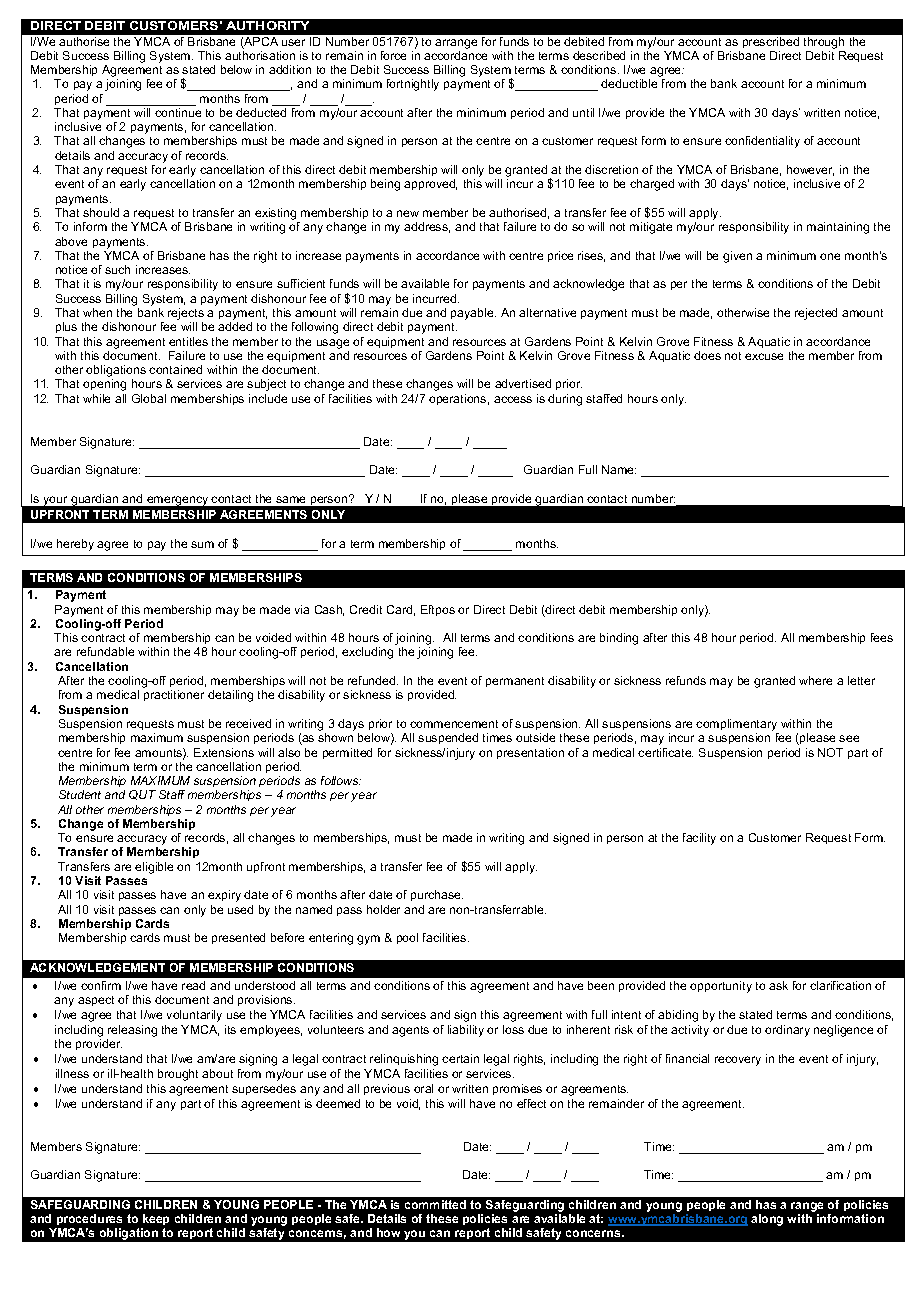 The height and width of the screenshot is (1308, 924). Describe the element at coordinates (435, 1204) in the screenshot. I see `committed` at that location.
